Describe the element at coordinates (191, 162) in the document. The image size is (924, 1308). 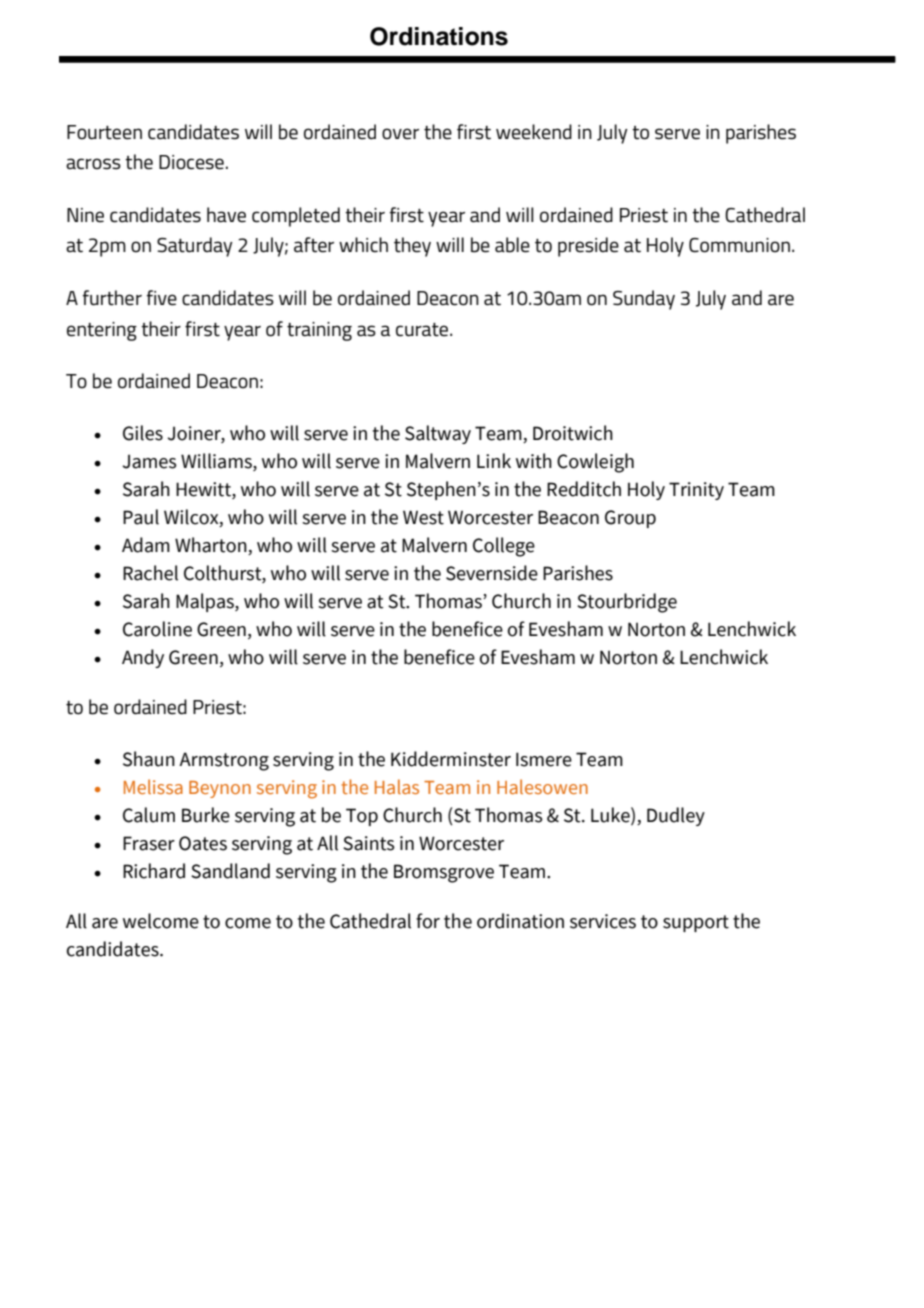
I see `Diocese` at that location.
